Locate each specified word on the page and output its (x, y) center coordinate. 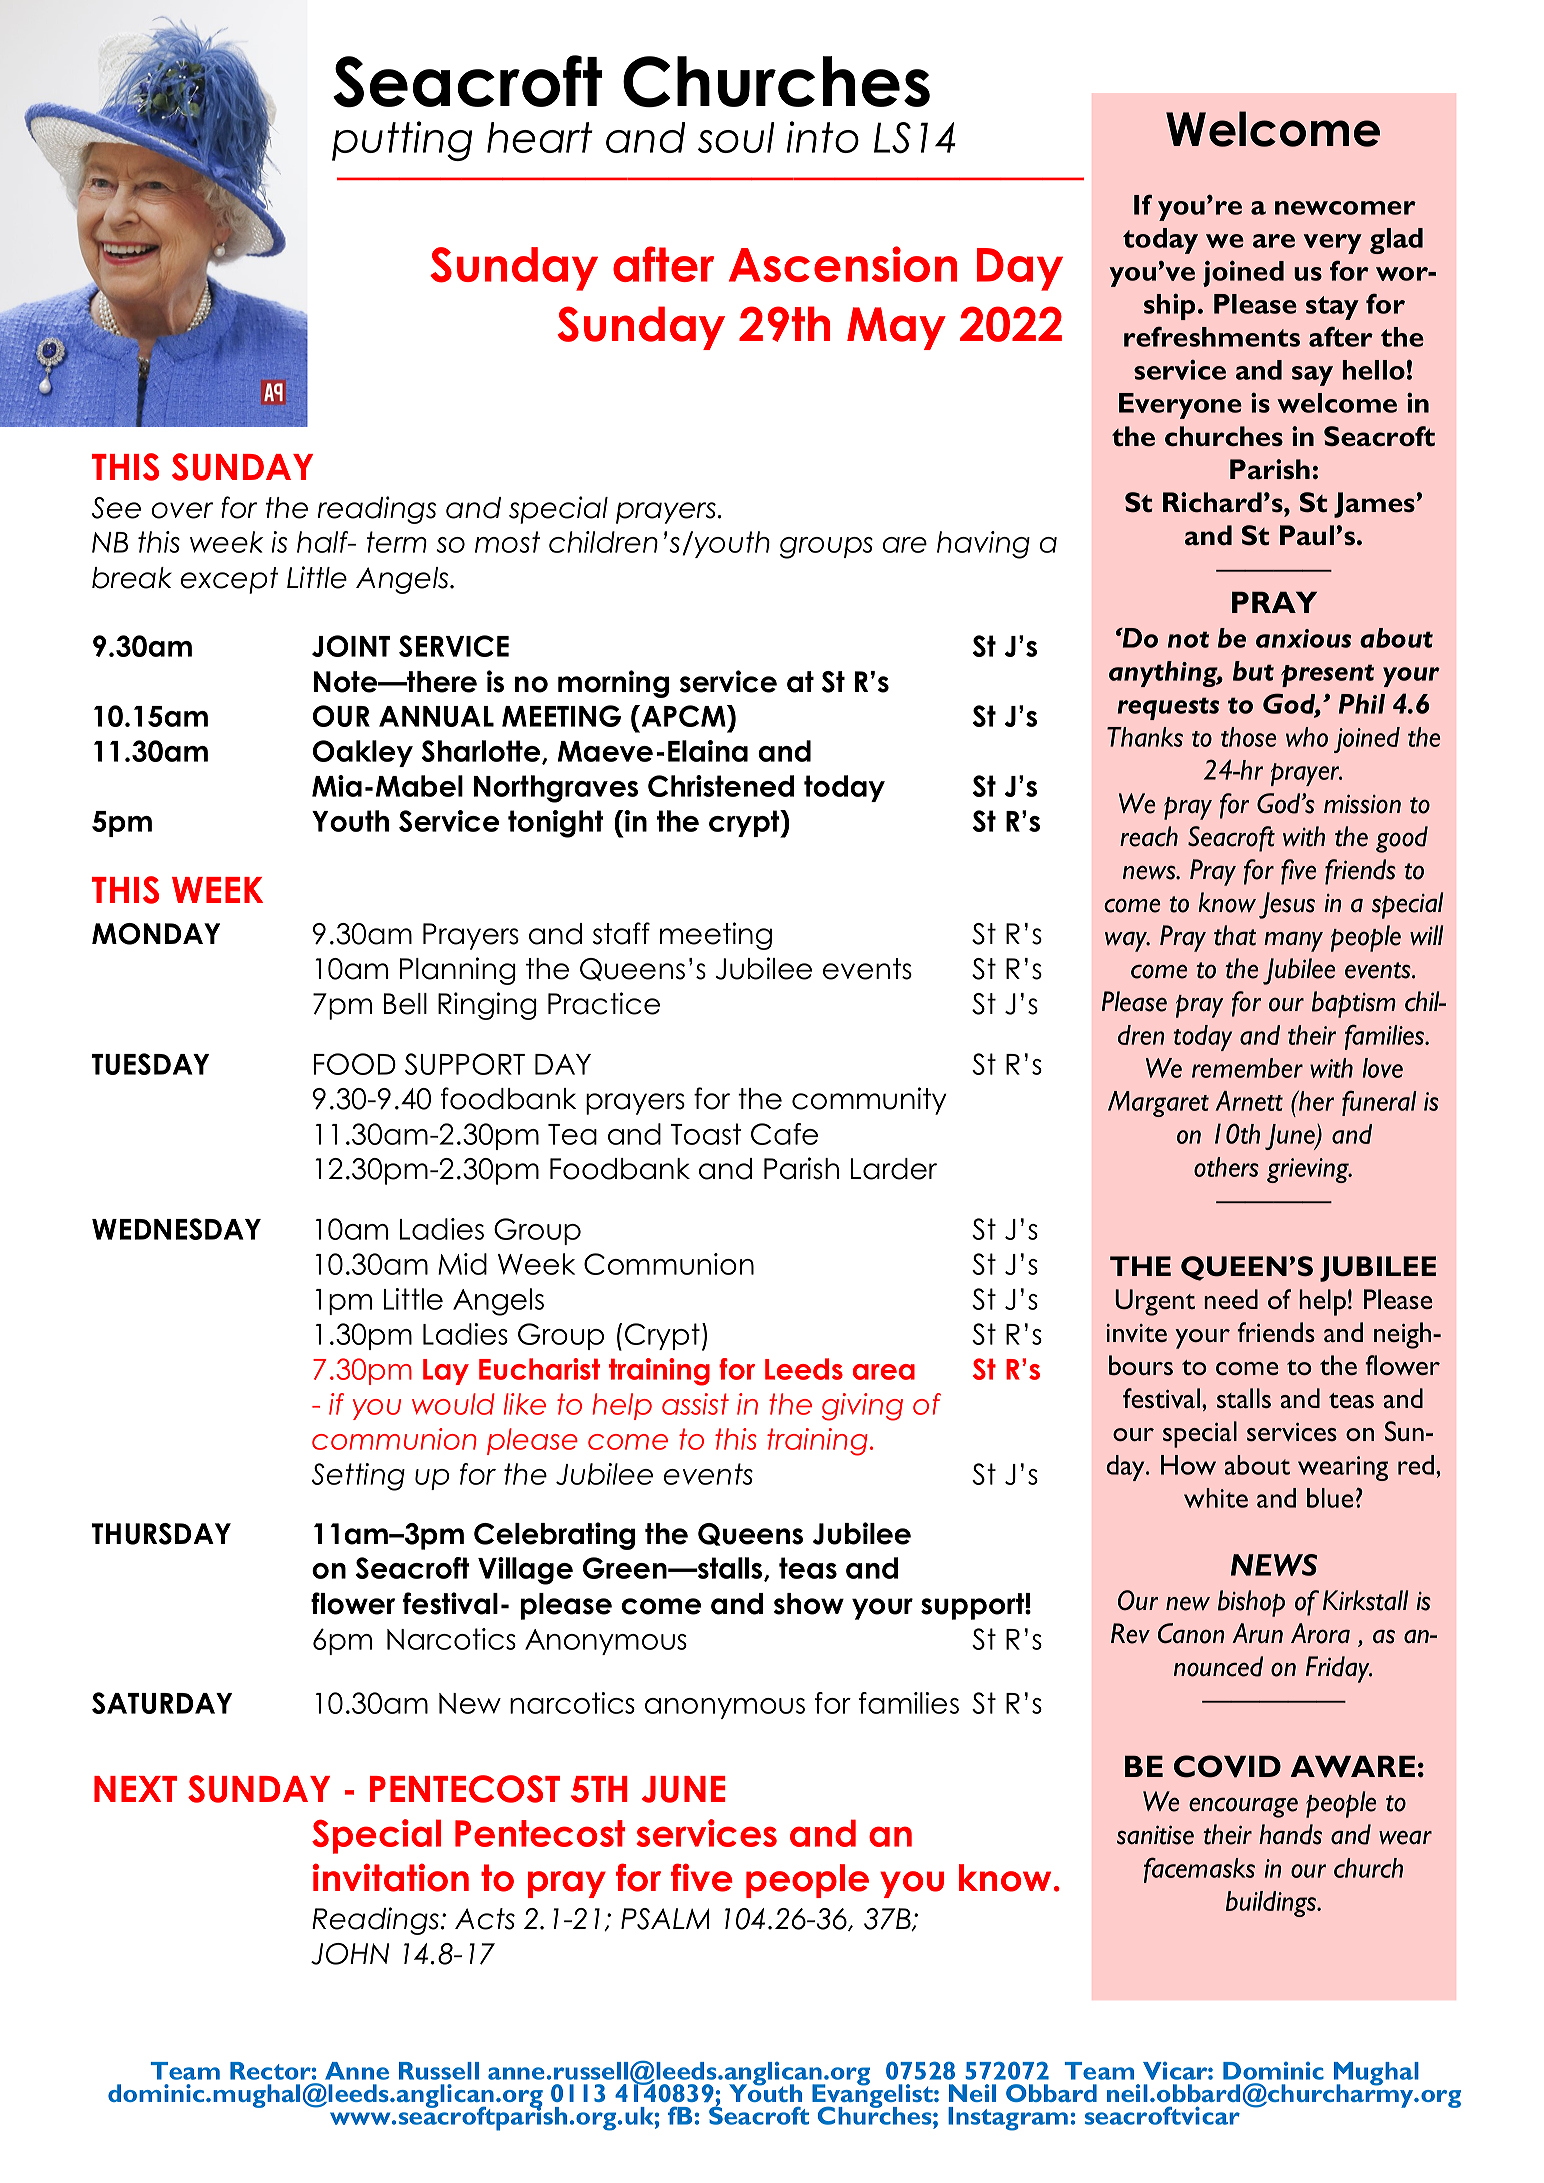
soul (736, 137)
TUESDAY (150, 1064)
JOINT (351, 646)
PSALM (665, 1919)
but (1253, 671)
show (809, 1604)
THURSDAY (161, 1534)
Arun (1257, 1633)
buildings (1272, 1904)
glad (1396, 241)
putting (402, 141)
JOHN (350, 1954)
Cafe (784, 1134)
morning (613, 684)
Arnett (1249, 1101)
